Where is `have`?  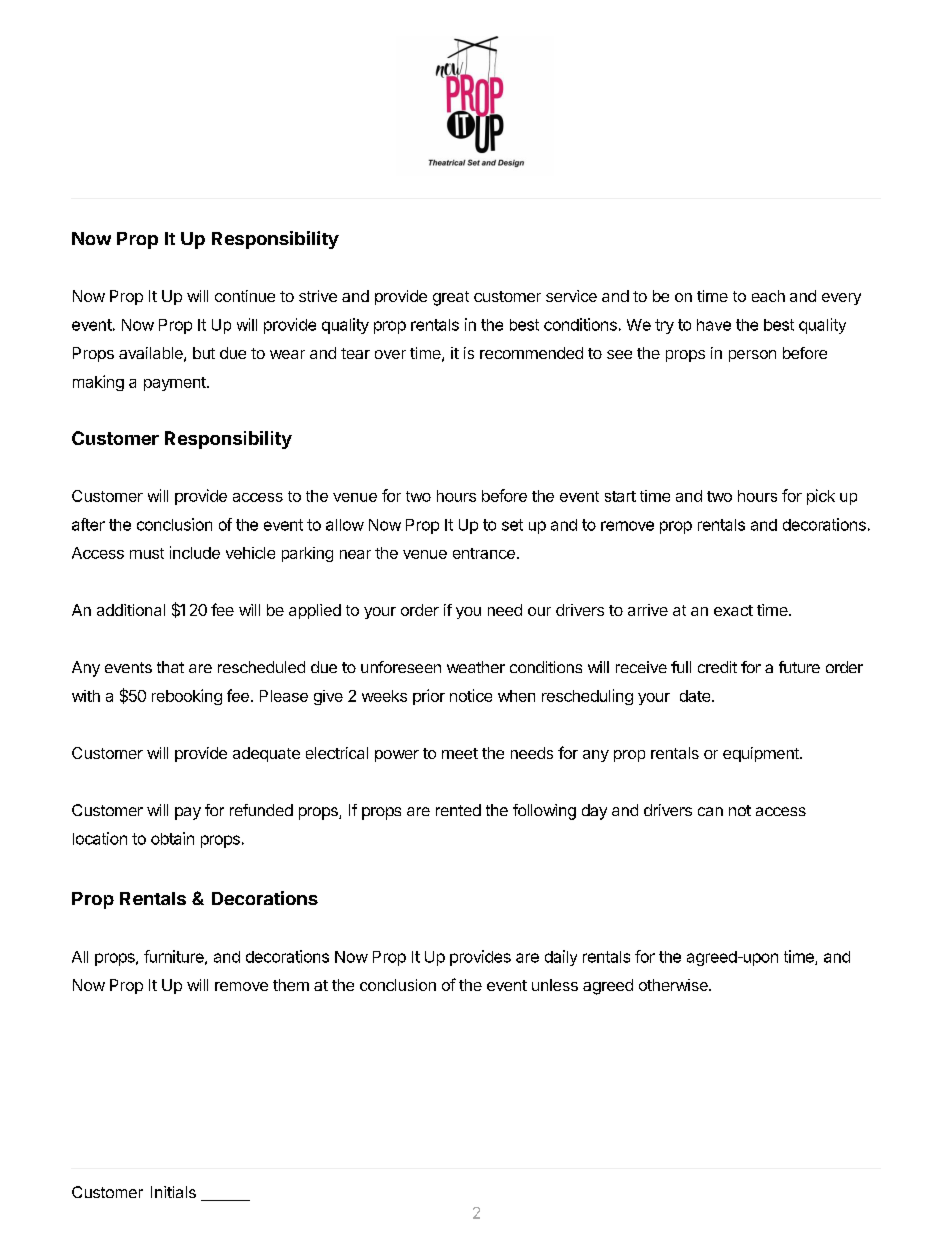
have is located at coordinates (714, 325).
